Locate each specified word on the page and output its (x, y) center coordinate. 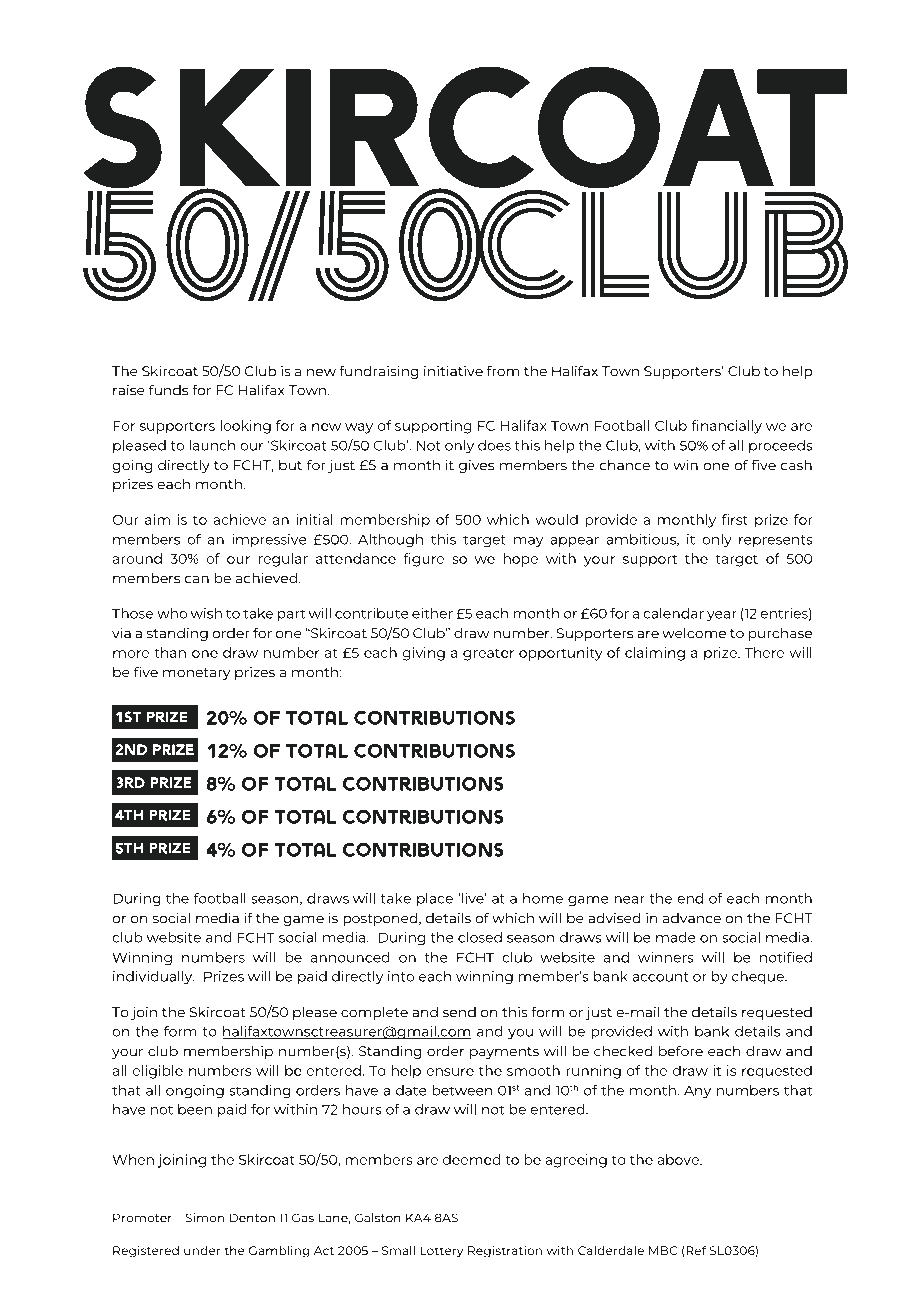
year (722, 616)
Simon (205, 1218)
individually (154, 978)
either (432, 613)
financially (726, 427)
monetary (196, 674)
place (435, 900)
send (459, 1012)
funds (168, 390)
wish (206, 613)
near (629, 900)
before (681, 1051)
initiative (453, 371)
